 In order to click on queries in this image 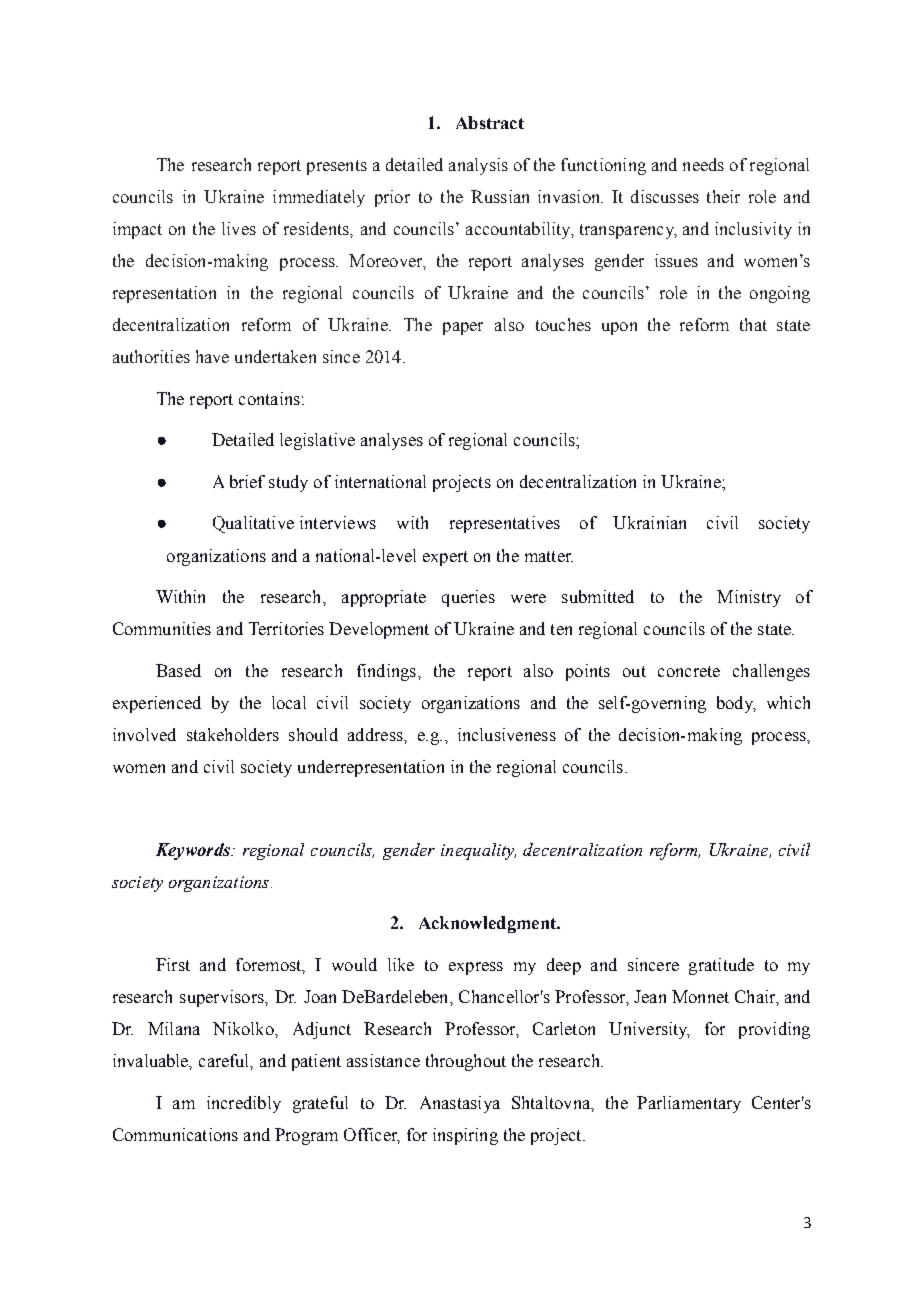, I will do `click(468, 598)`.
